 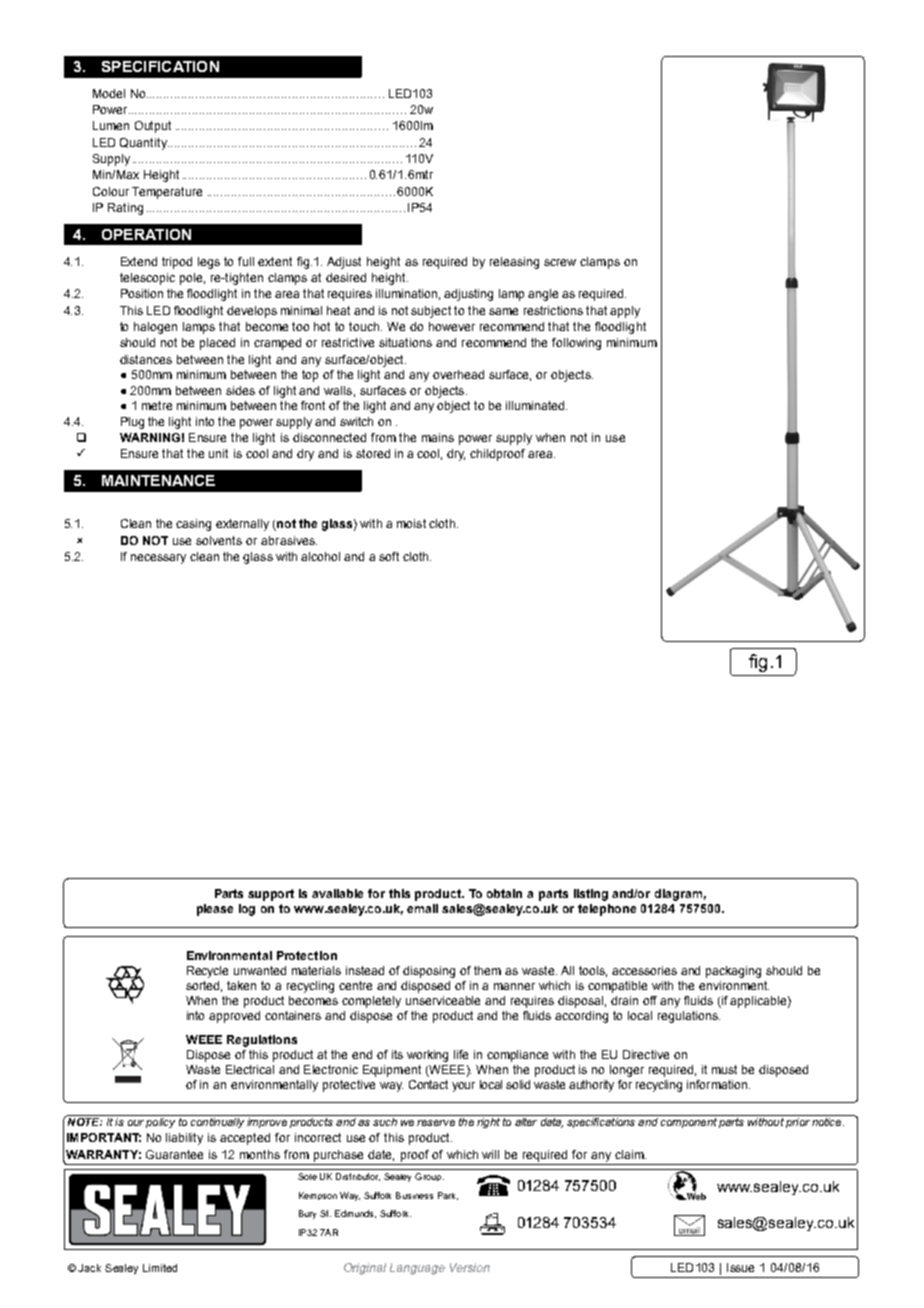 I want to click on apply, so click(x=625, y=312).
